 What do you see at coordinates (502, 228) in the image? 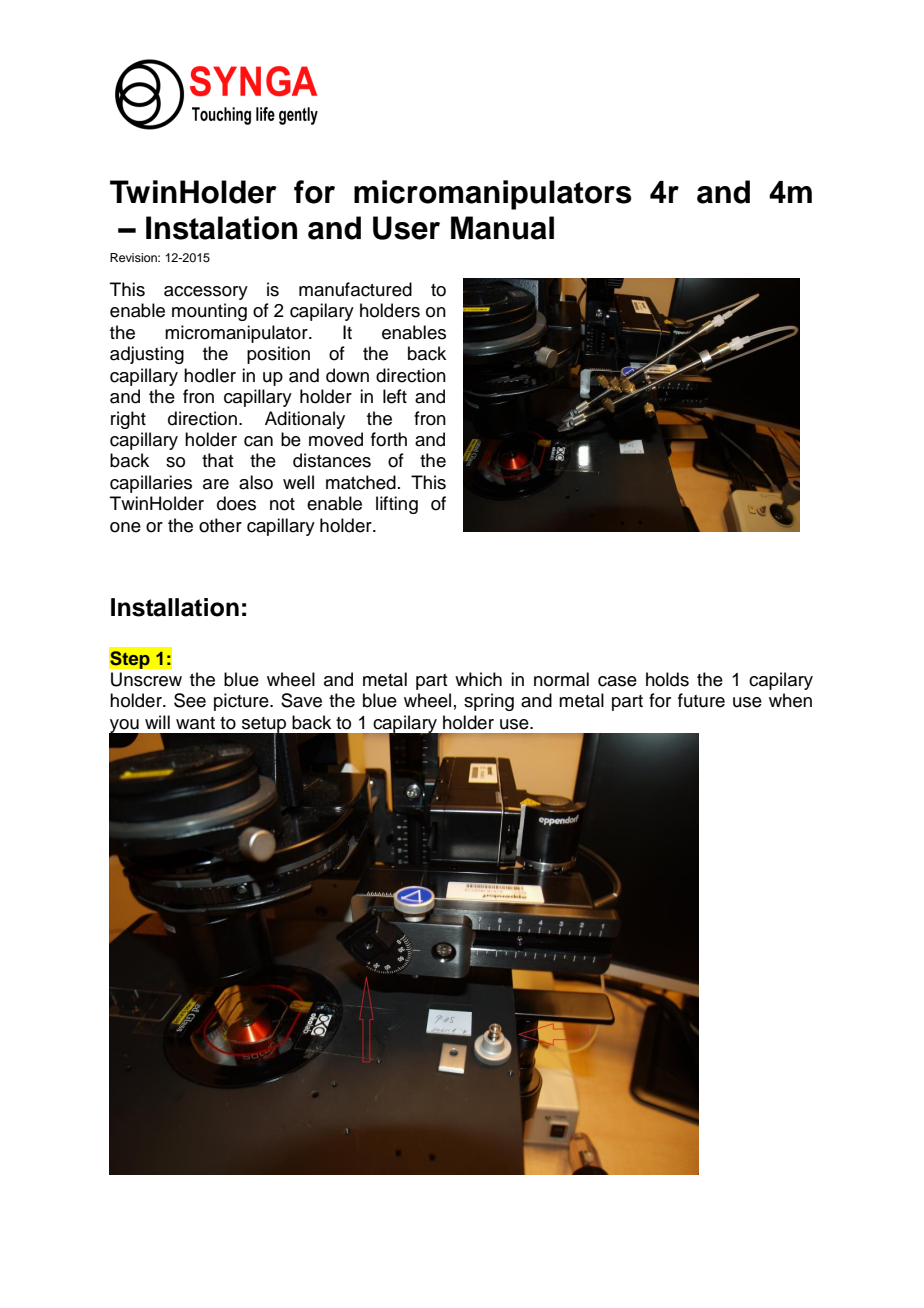
I see `Manual` at bounding box center [502, 228].
